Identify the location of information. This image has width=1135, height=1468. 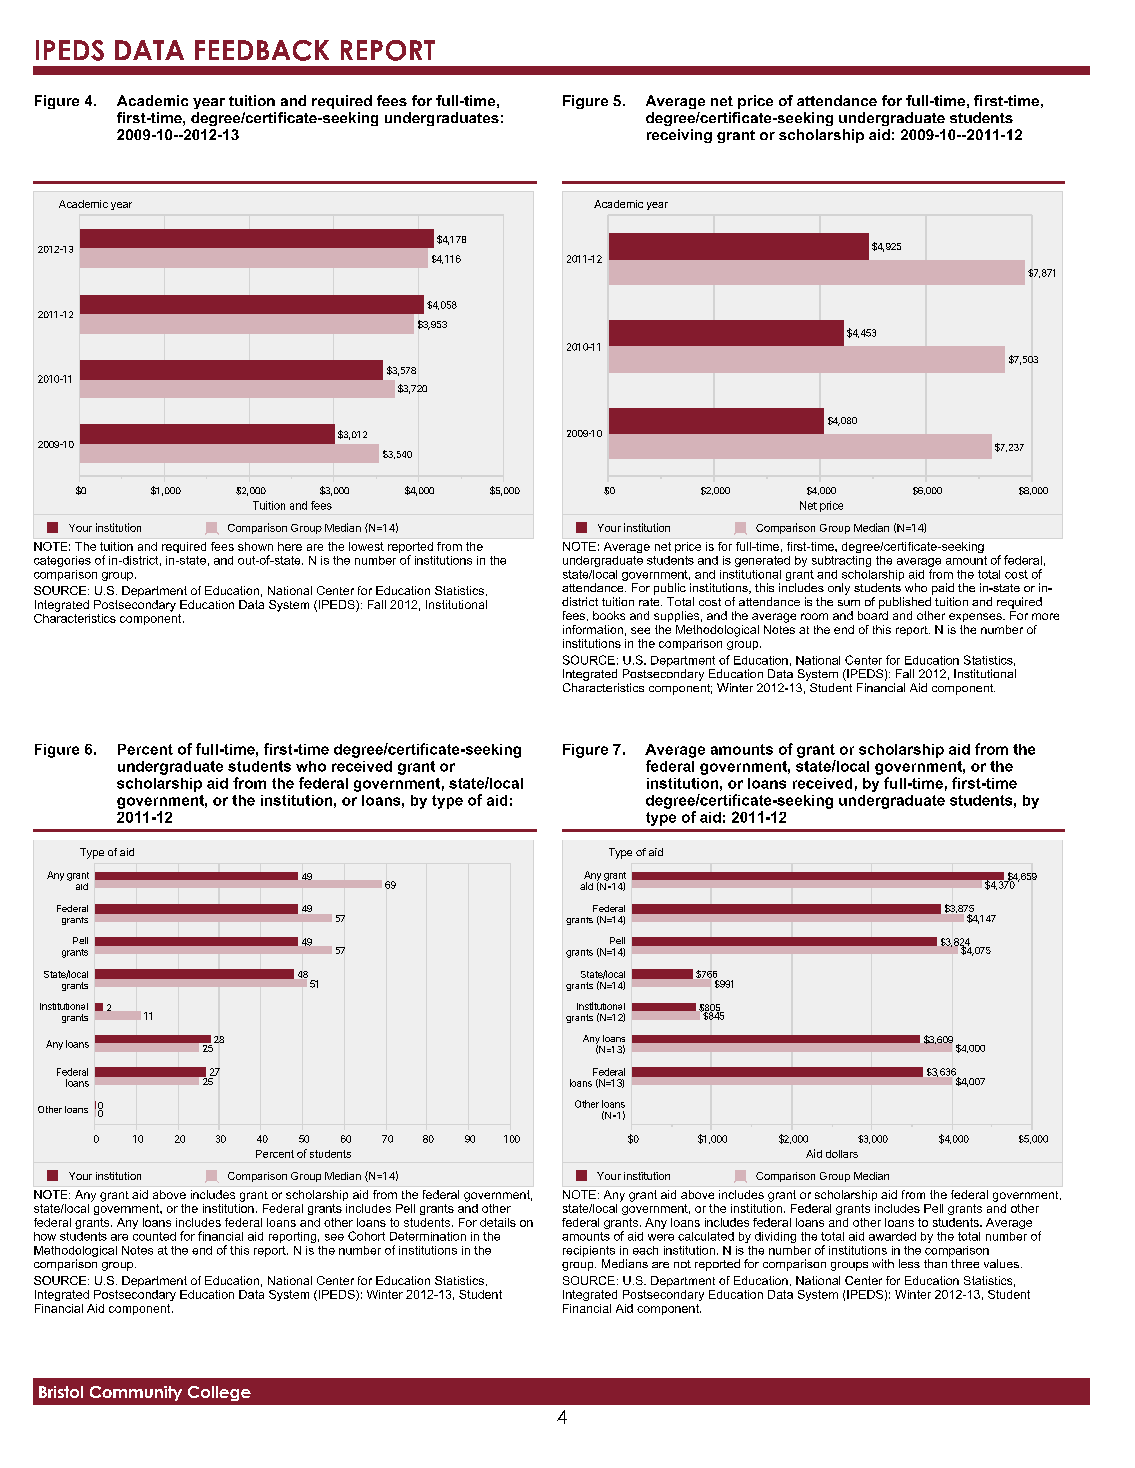
(593, 629).
